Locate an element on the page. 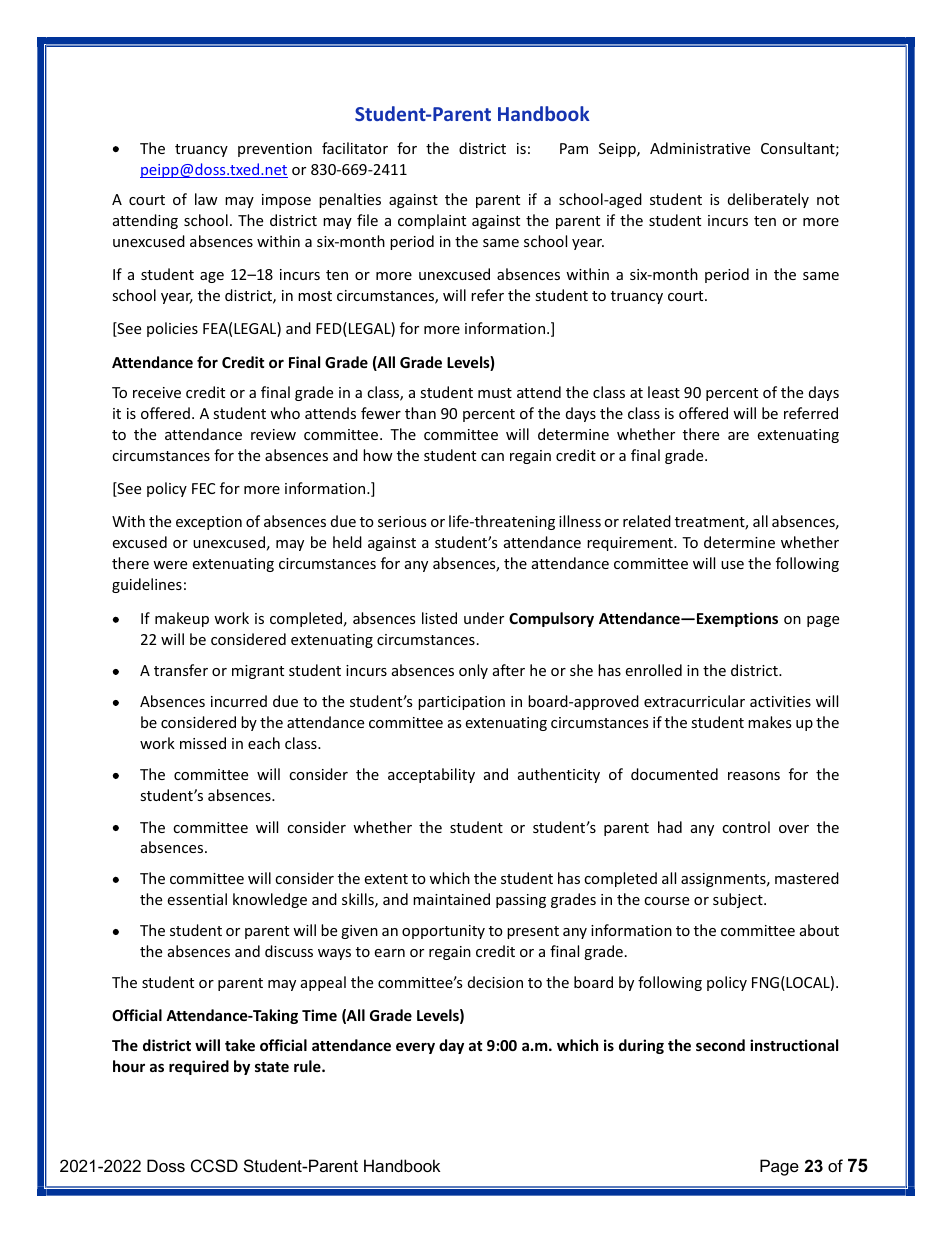  law is located at coordinates (206, 199).
